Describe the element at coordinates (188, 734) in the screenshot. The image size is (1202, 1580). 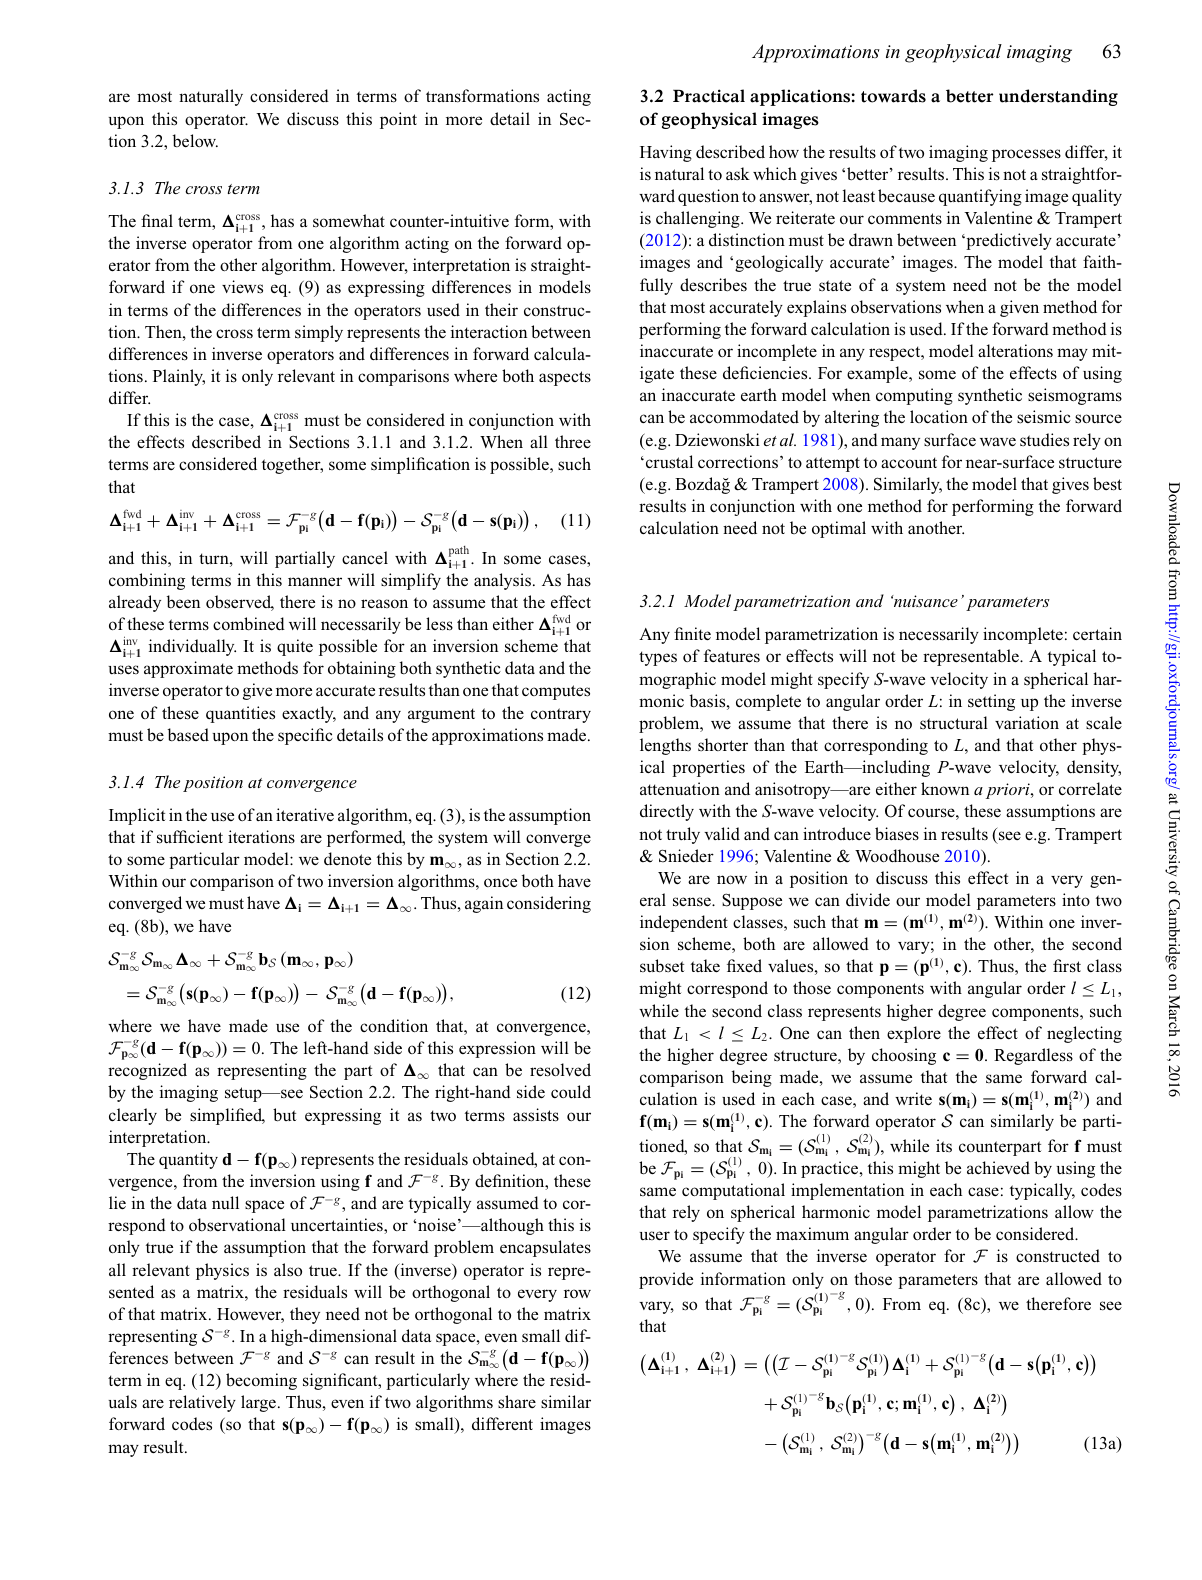
I see `based` at that location.
